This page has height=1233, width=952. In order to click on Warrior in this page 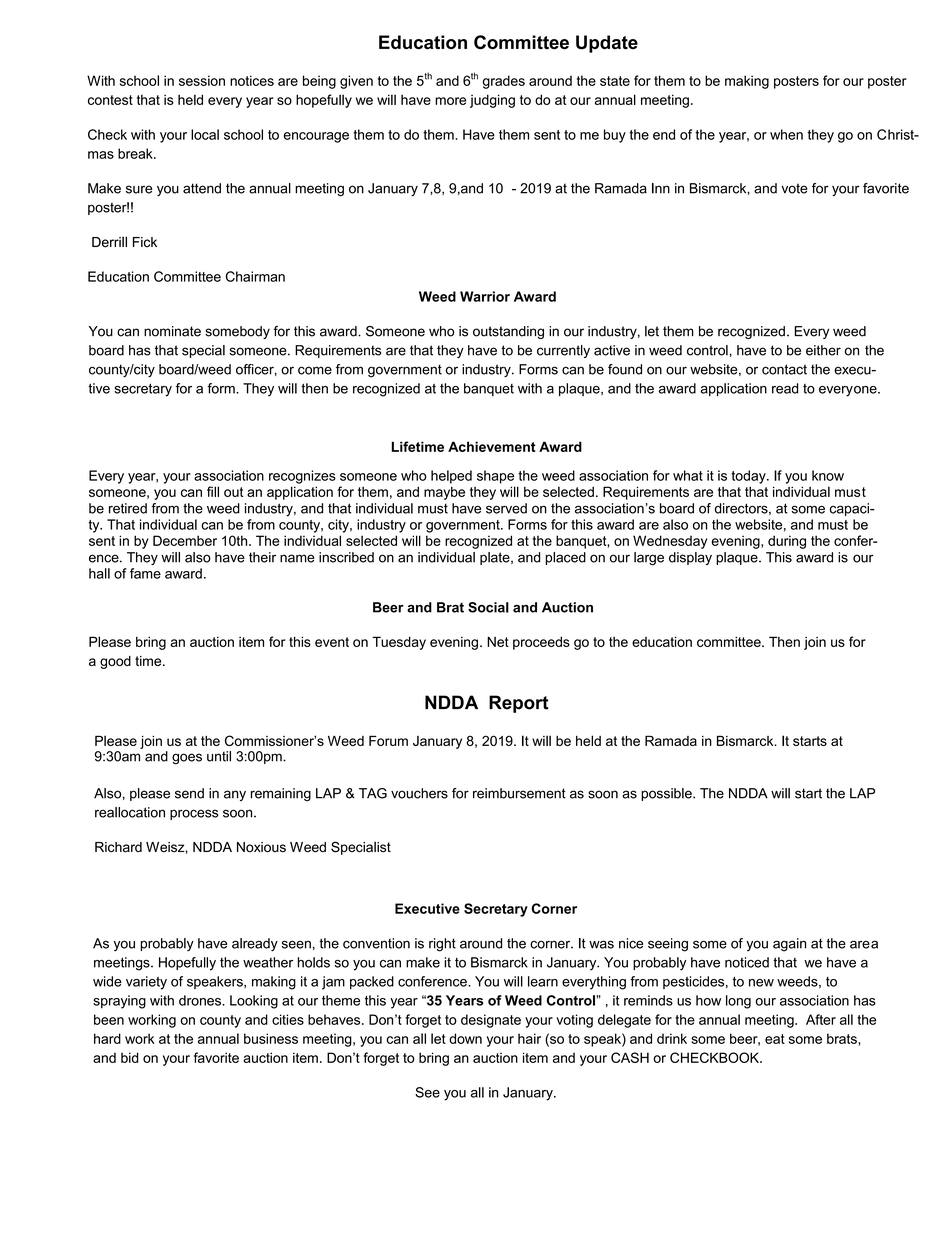, I will do `click(485, 296)`.
